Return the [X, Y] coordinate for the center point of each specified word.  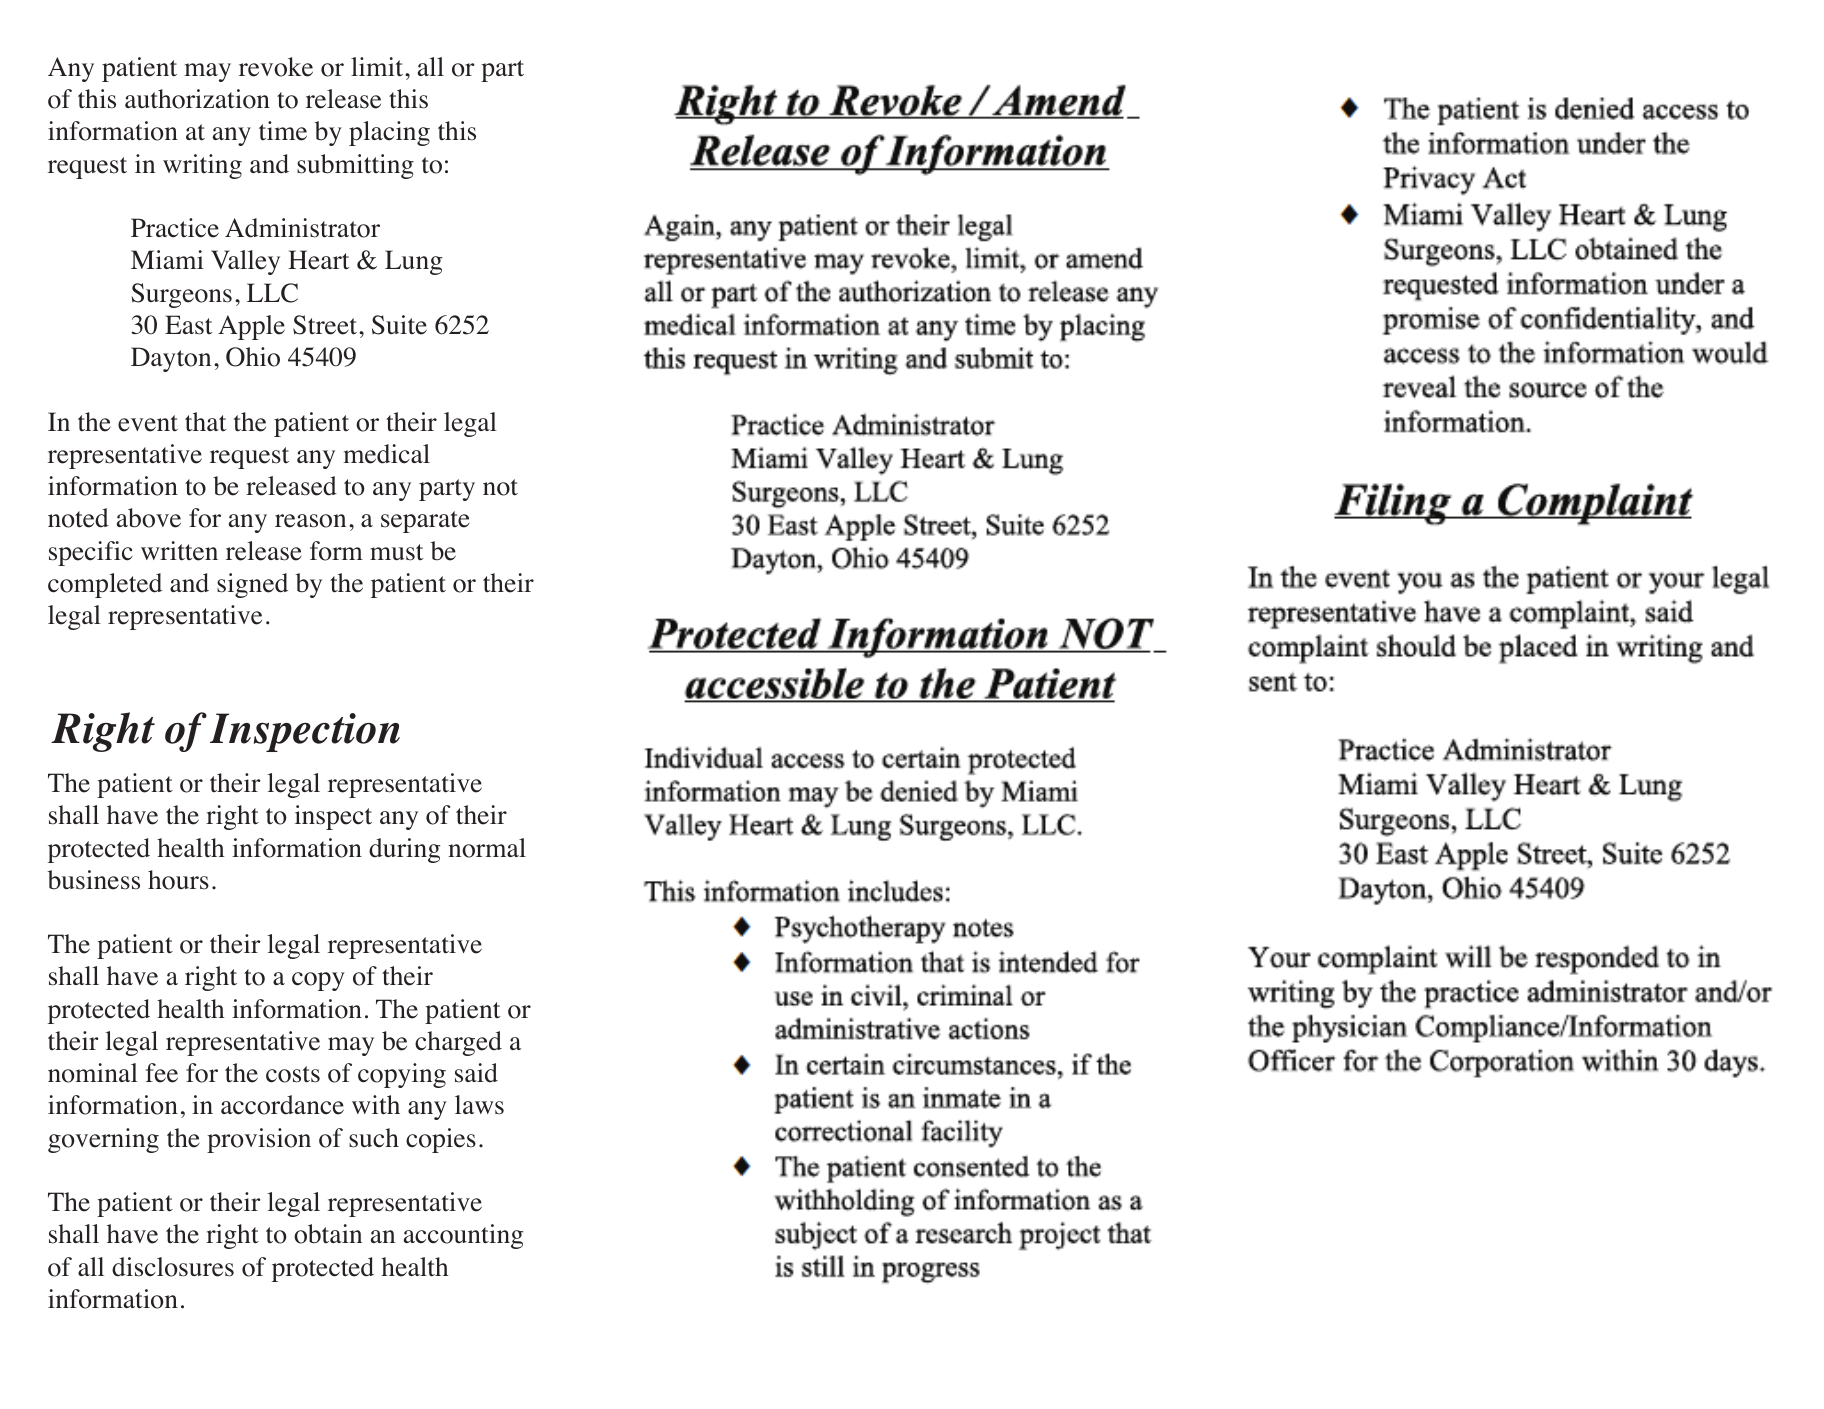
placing [389, 133]
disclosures [173, 1267]
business [94, 880]
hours [178, 880]
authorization [197, 99]
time [283, 131]
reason [310, 521]
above [149, 518]
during [404, 850]
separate [425, 522]
